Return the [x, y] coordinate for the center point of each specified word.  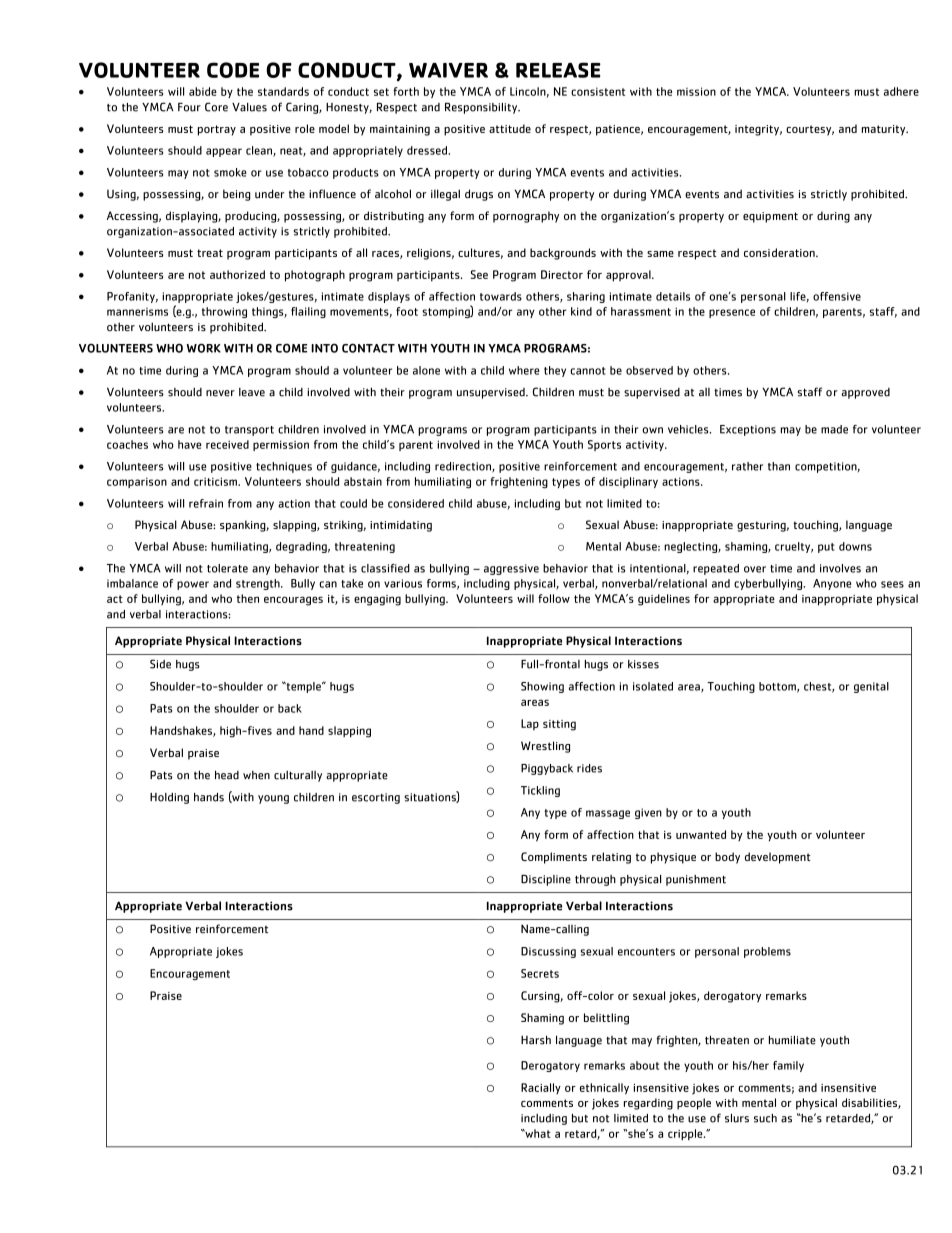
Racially [541, 1088]
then [248, 598]
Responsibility [482, 108]
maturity [885, 130]
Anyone [832, 584]
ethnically [604, 1089]
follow [554, 598]
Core [216, 107]
